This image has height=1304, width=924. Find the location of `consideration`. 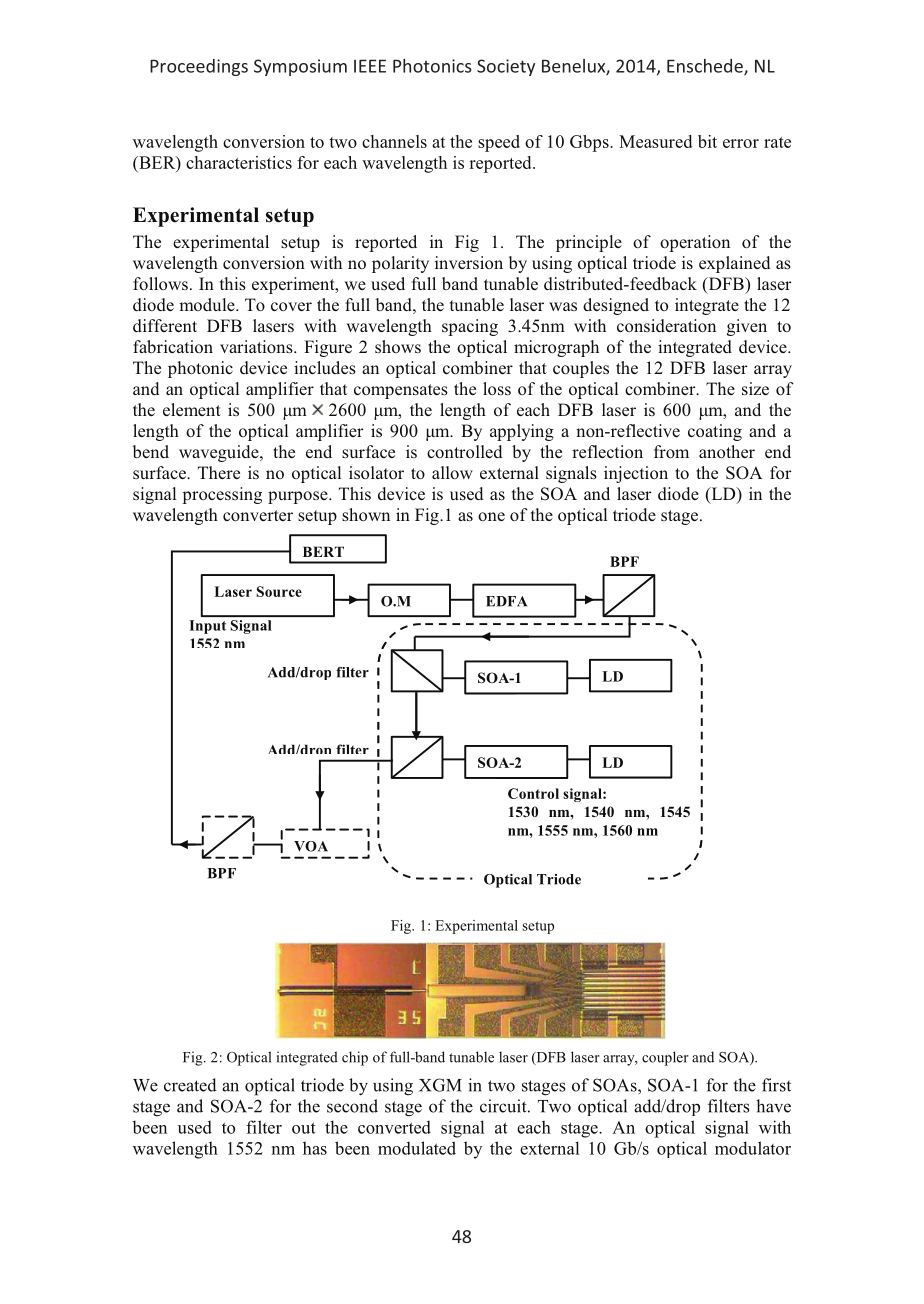

consideration is located at coordinates (666, 325).
